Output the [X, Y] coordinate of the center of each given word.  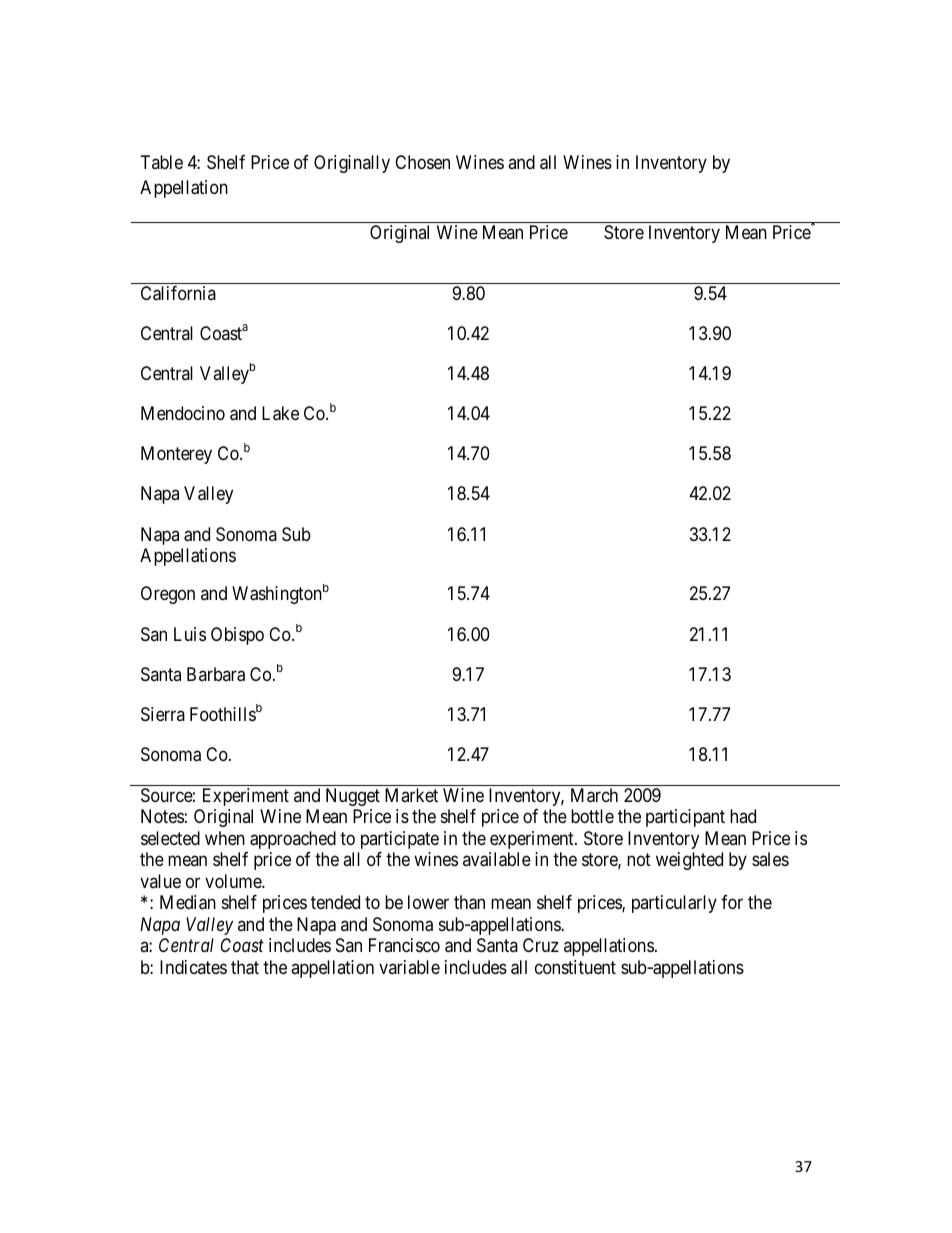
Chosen [422, 162]
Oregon [168, 595]
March [594, 795]
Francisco [404, 945]
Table [162, 162]
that [245, 967]
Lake [280, 413]
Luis [190, 634]
